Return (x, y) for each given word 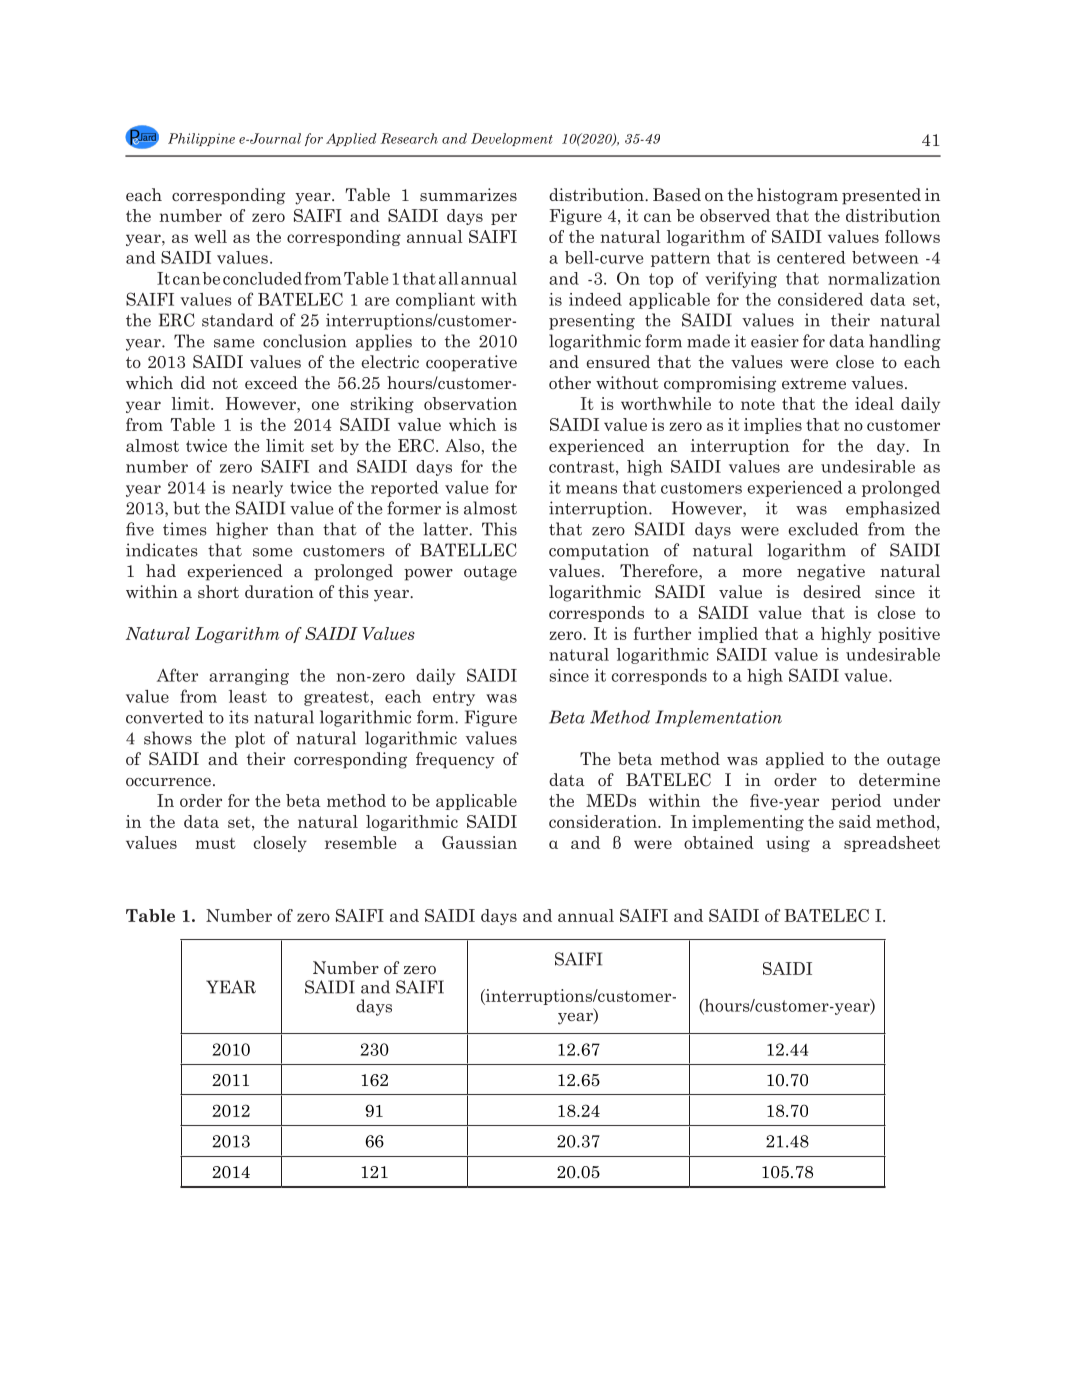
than (295, 529)
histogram (797, 196)
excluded (823, 529)
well (210, 236)
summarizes (468, 194)
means (591, 489)
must (215, 843)
